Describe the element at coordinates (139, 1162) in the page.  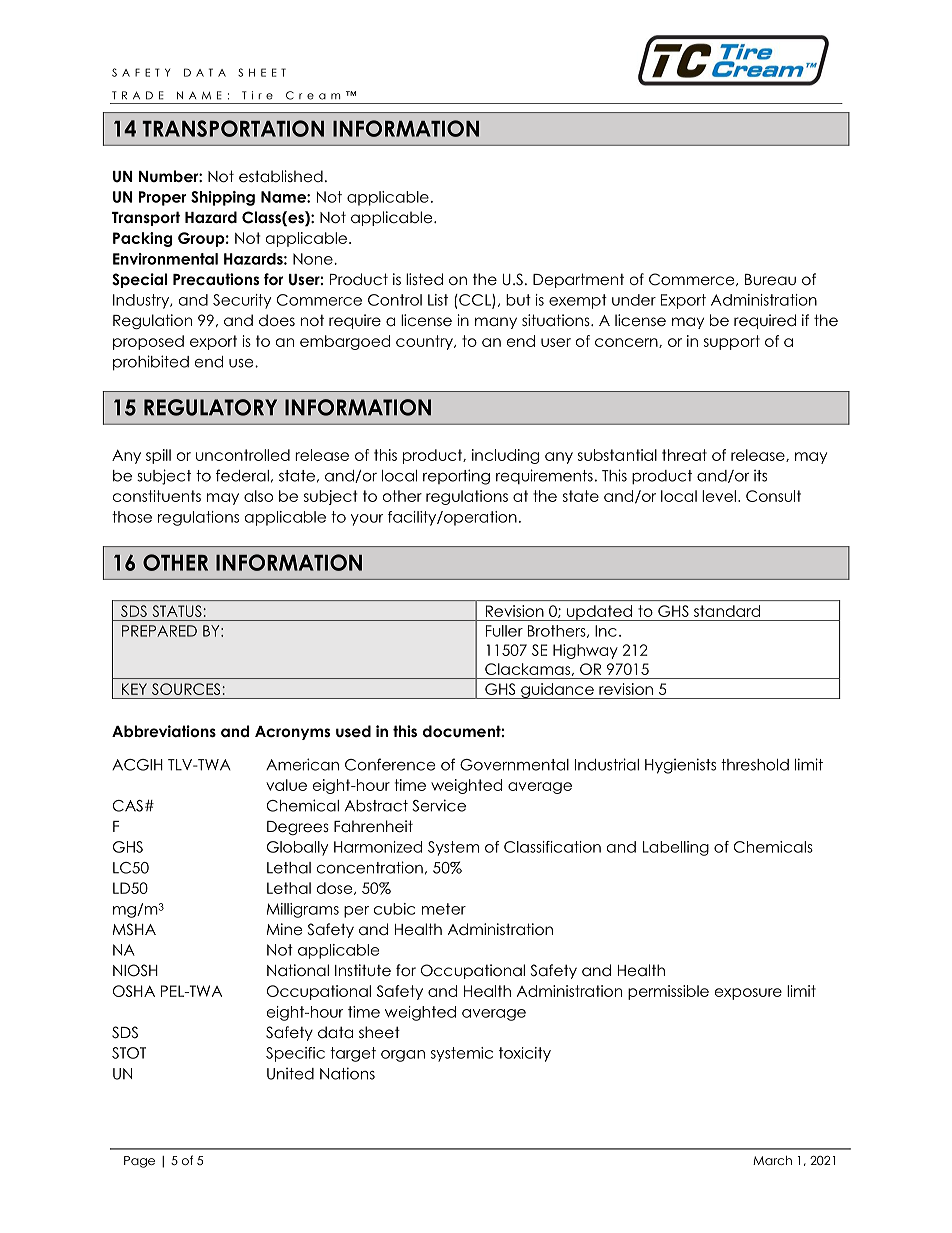
I see `Page` at that location.
